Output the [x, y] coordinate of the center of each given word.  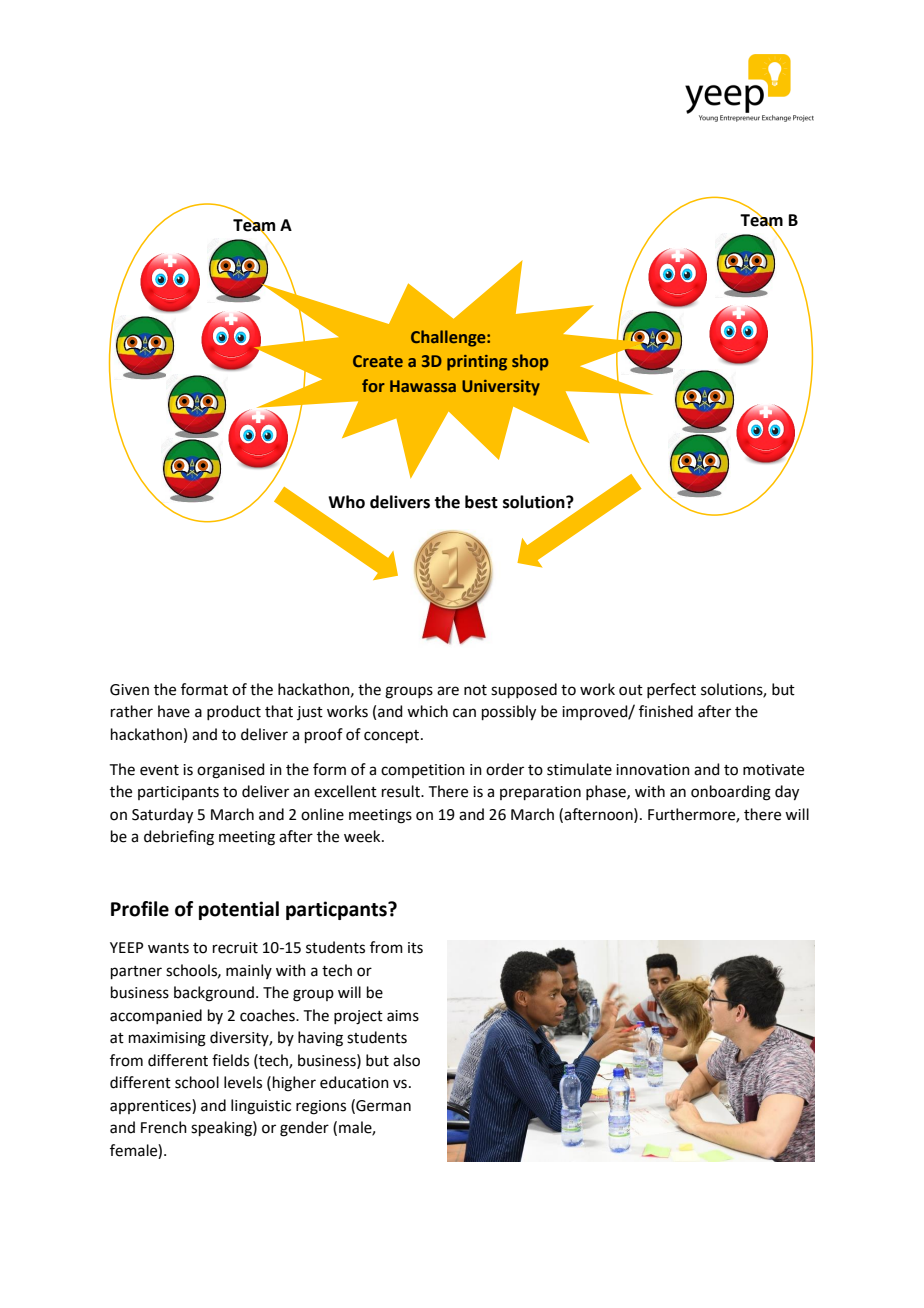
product [234, 712]
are [448, 691]
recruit [235, 948]
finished [666, 711]
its [415, 948]
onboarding [731, 793]
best [481, 502]
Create [378, 361]
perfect [671, 690]
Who [346, 502]
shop [530, 362]
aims [403, 1016]
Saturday [162, 816]
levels [243, 1082]
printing [477, 363]
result [402, 791]
